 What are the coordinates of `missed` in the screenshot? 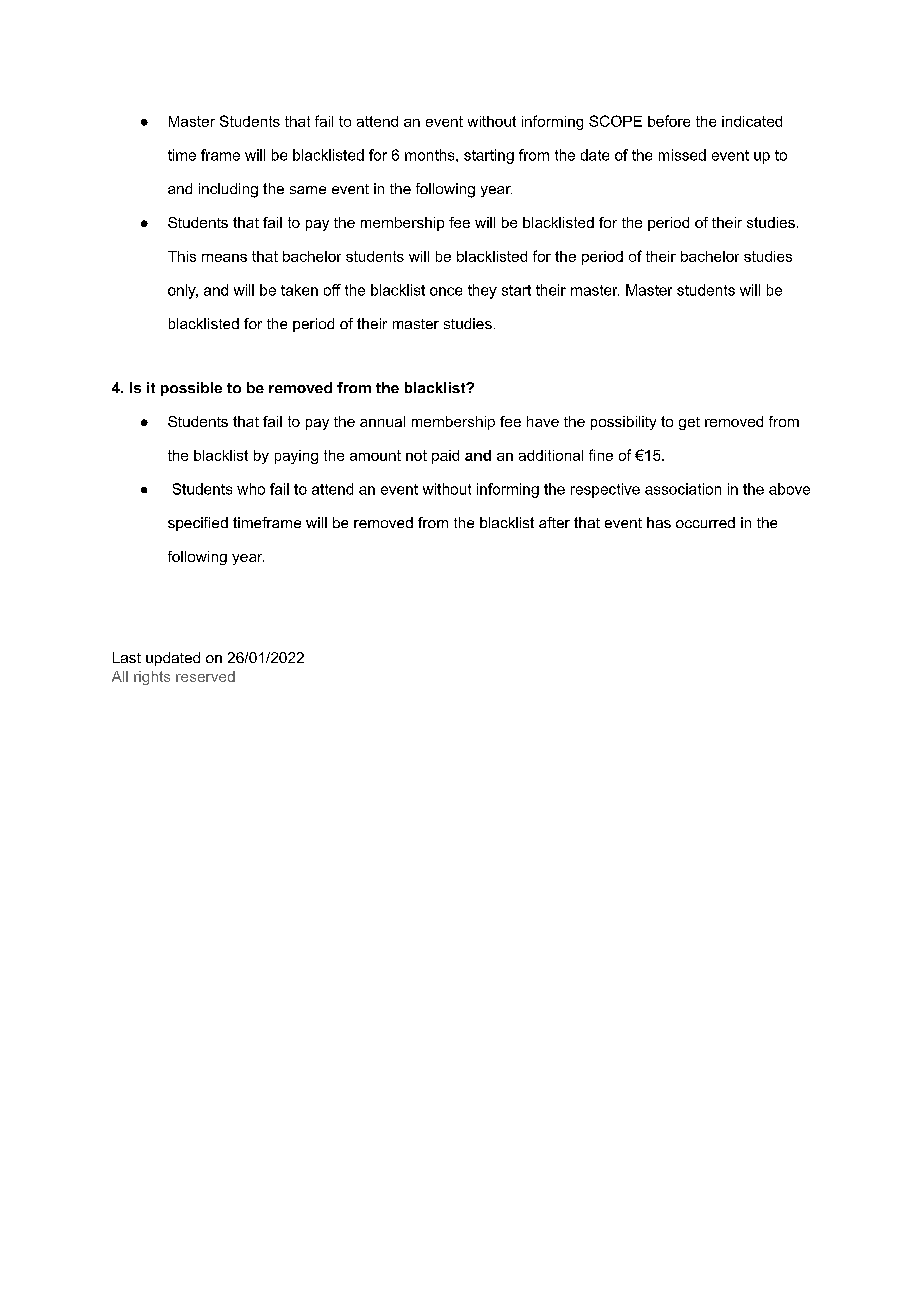 It's located at (682, 155).
